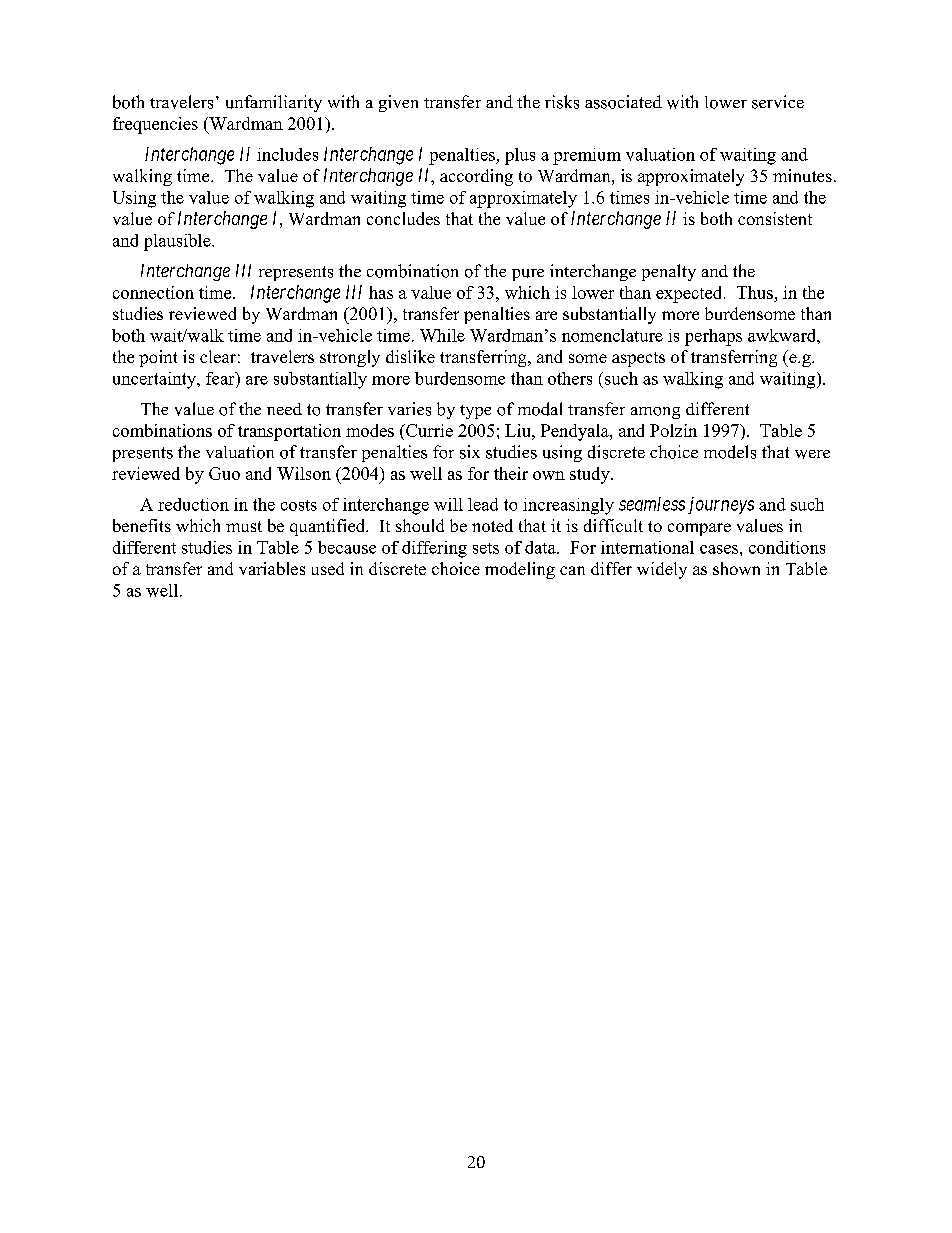  What do you see at coordinates (442, 335) in the screenshot?
I see `While` at bounding box center [442, 335].
